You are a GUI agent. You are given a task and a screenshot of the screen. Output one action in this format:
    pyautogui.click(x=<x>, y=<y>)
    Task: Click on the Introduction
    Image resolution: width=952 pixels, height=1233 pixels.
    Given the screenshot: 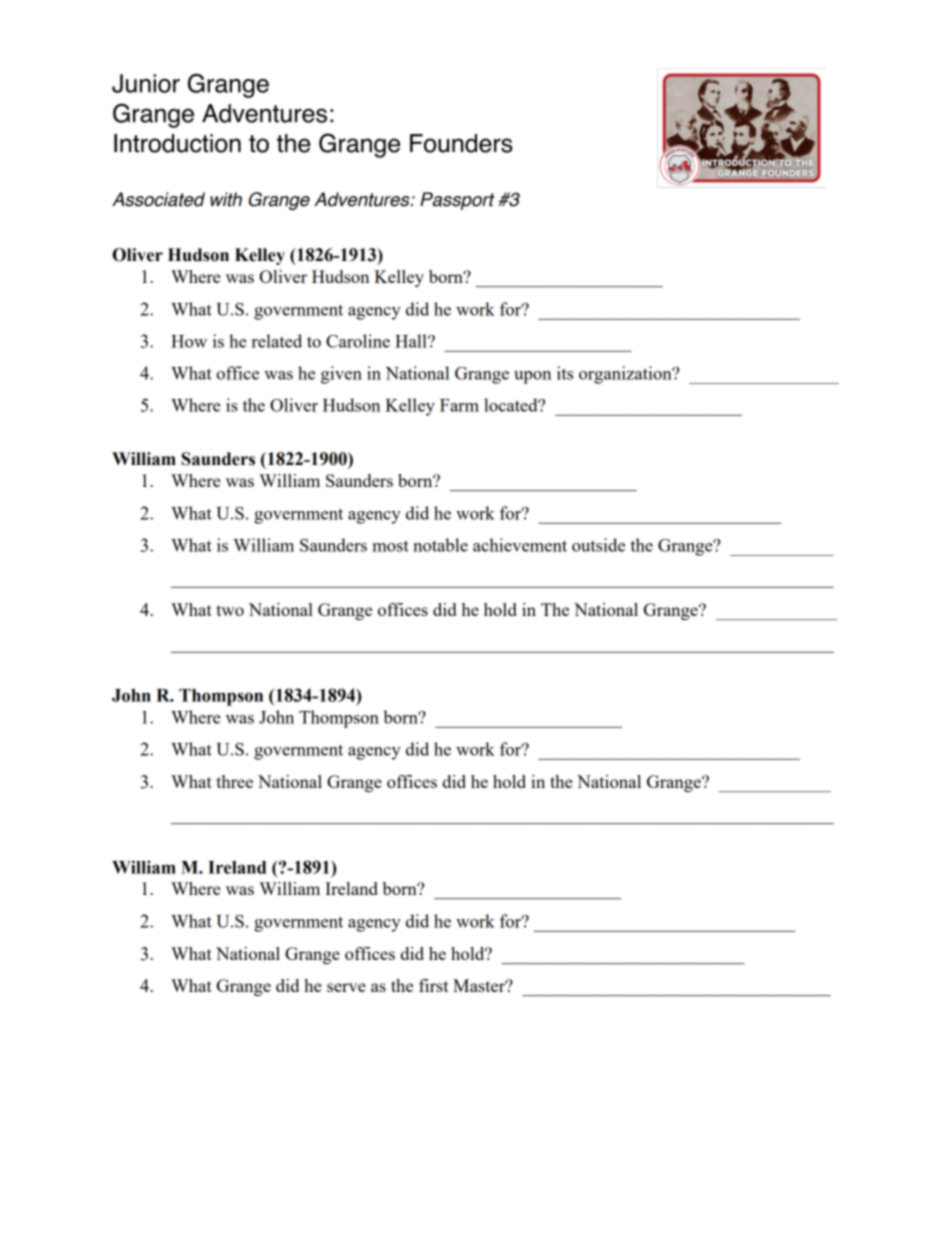 What is the action you would take?
    pyautogui.click(x=177, y=143)
